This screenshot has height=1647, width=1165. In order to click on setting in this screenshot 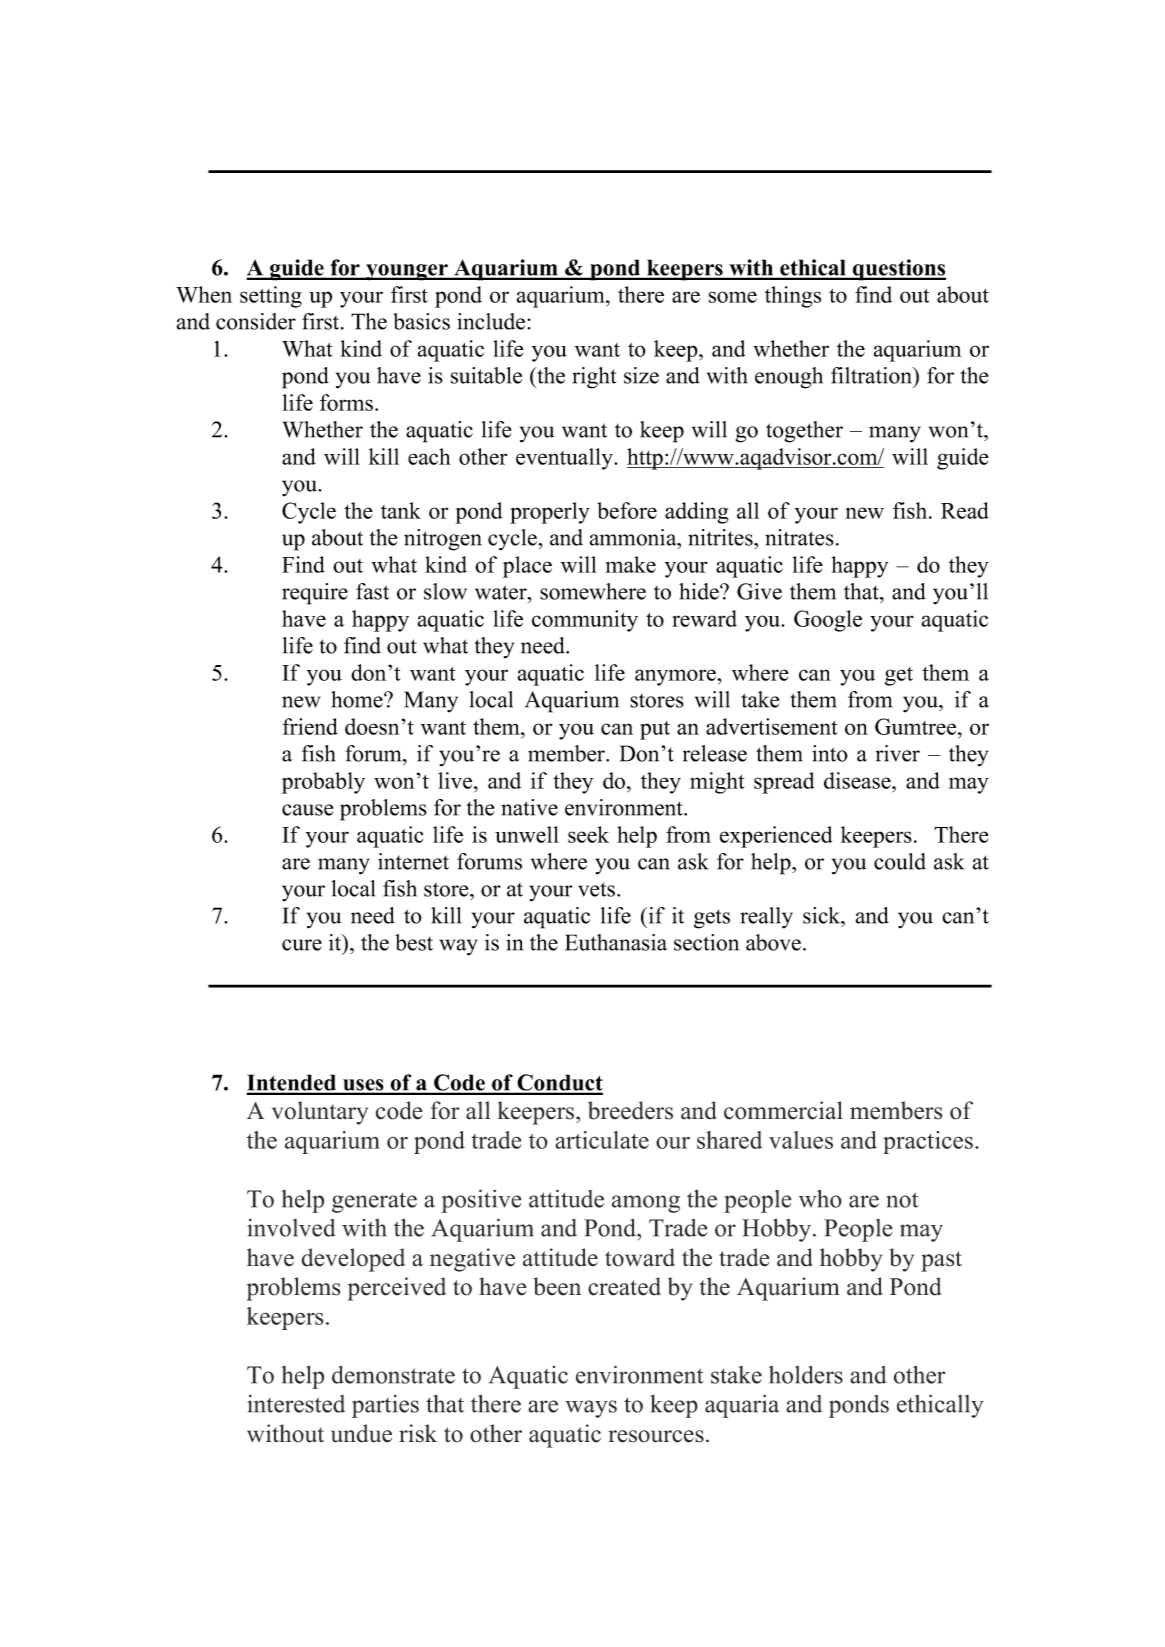, I will do `click(271, 297)`.
